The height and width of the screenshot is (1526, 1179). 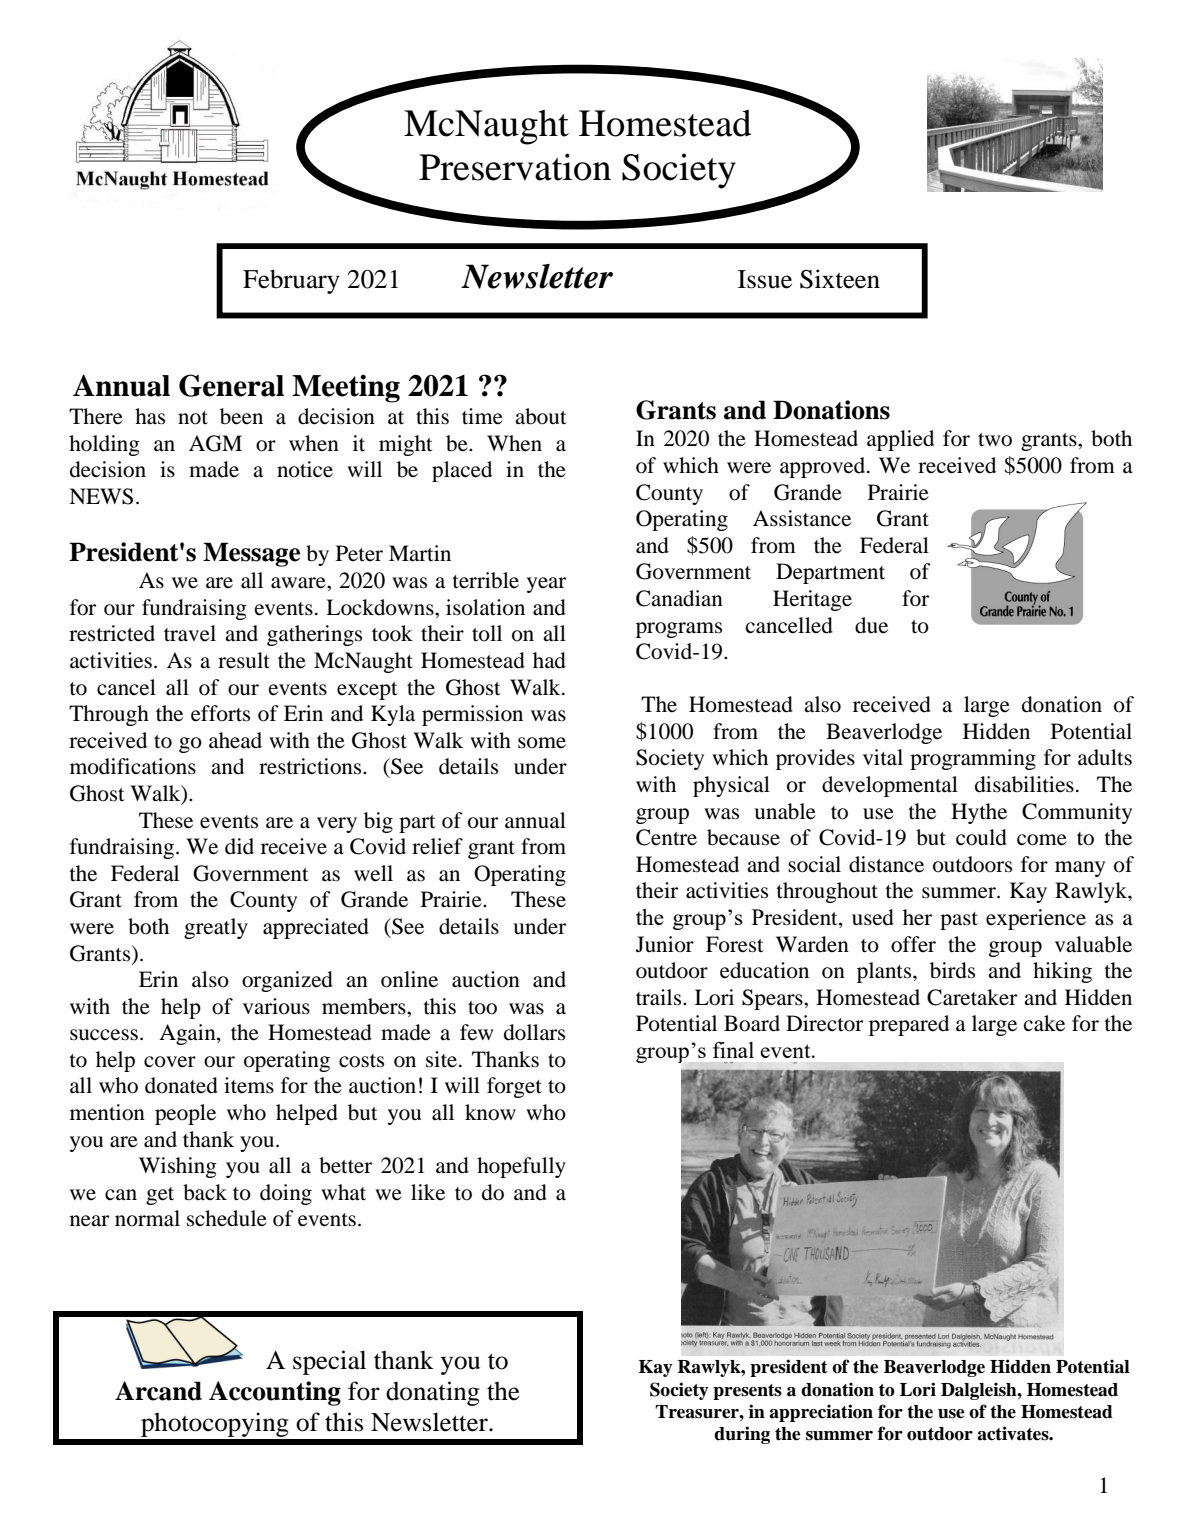 I want to click on February, so click(x=291, y=281).
